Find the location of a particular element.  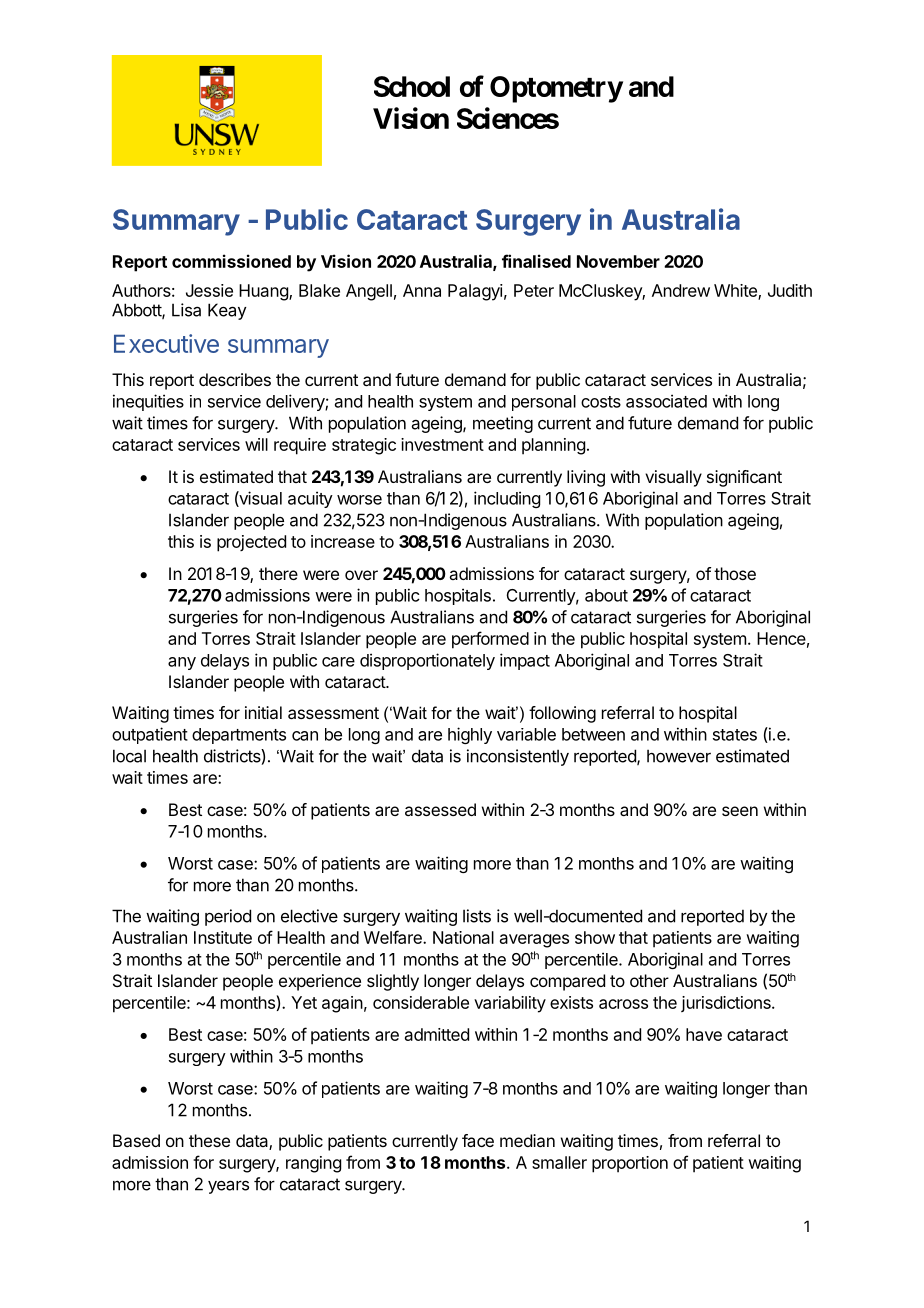

departments is located at coordinates (239, 736).
